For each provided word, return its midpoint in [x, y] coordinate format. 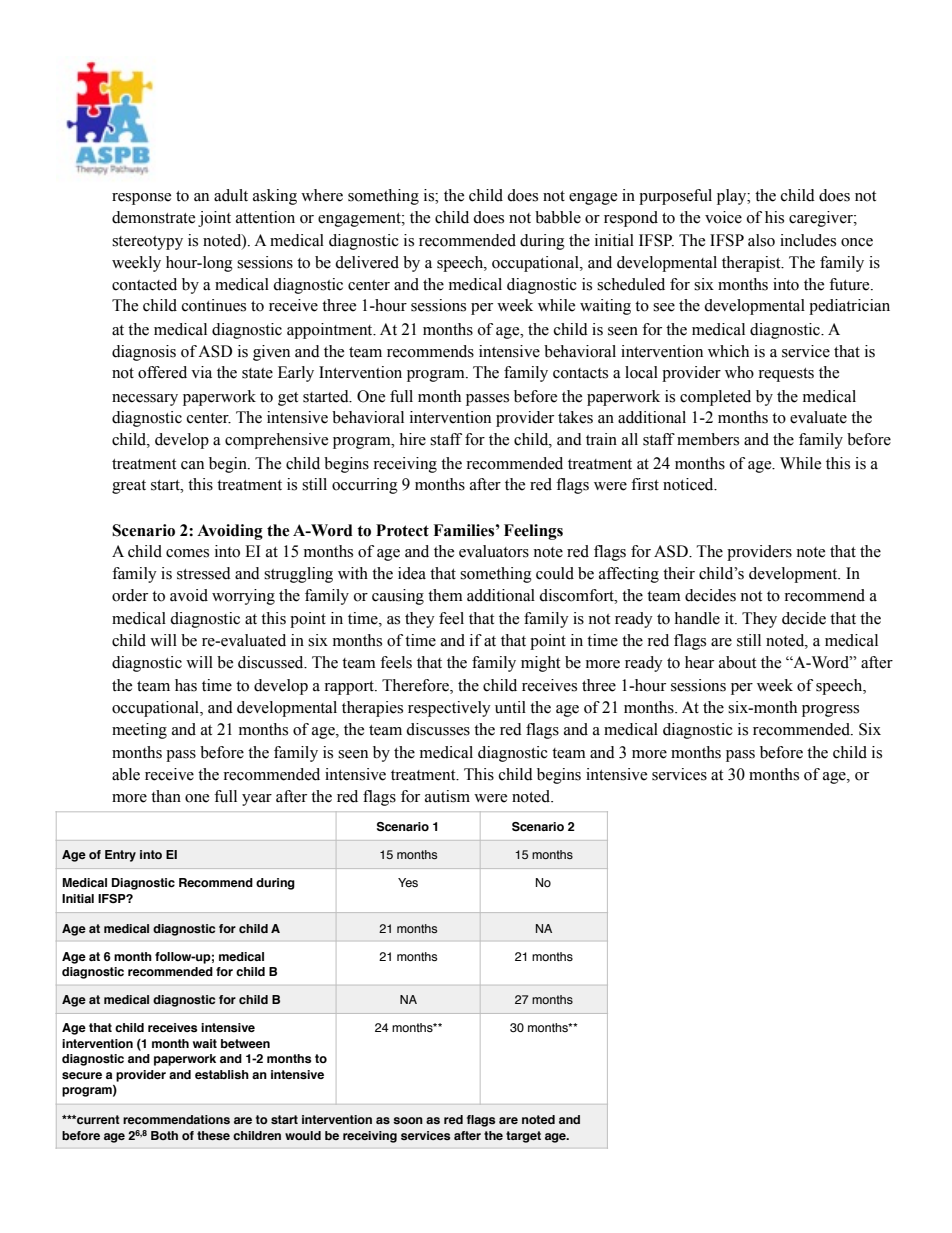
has [186, 685]
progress [830, 711]
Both [164, 1135]
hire [412, 439]
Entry [120, 856]
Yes [408, 882]
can [192, 465]
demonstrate [153, 217]
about [737, 662]
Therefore [416, 686]
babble [558, 217]
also [761, 240]
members [708, 439]
